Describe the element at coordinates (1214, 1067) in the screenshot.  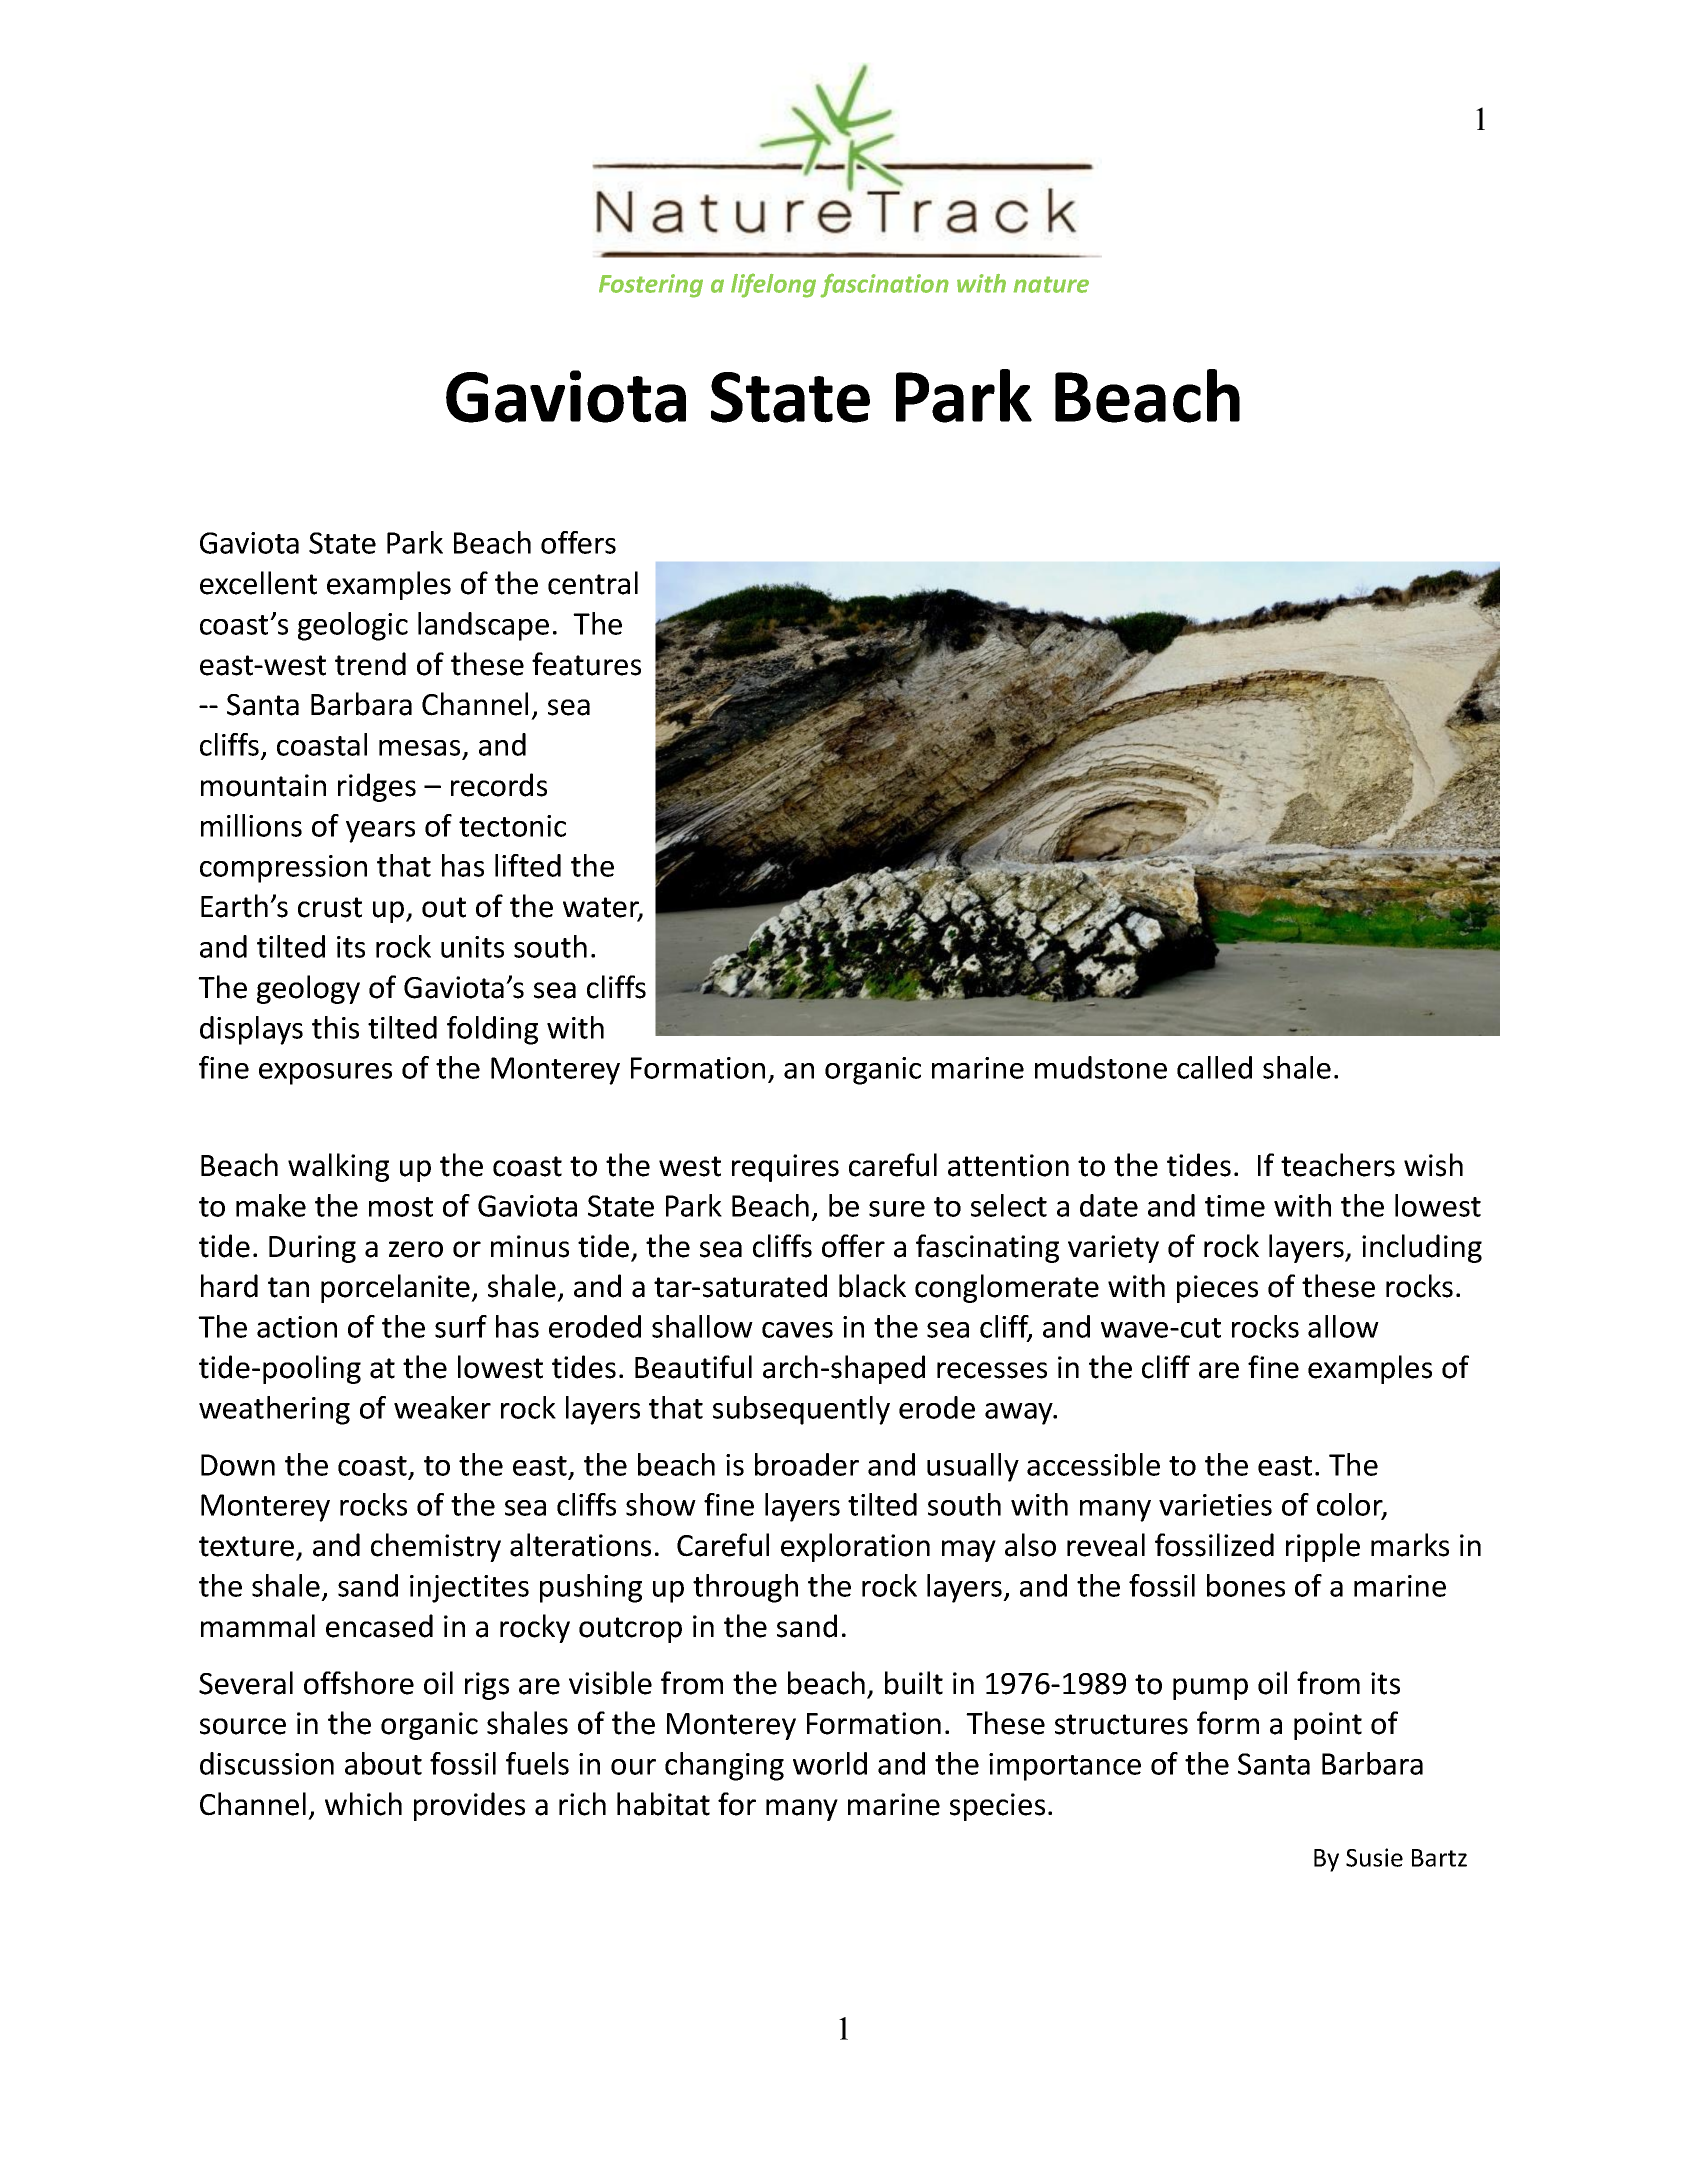
I see `called` at that location.
